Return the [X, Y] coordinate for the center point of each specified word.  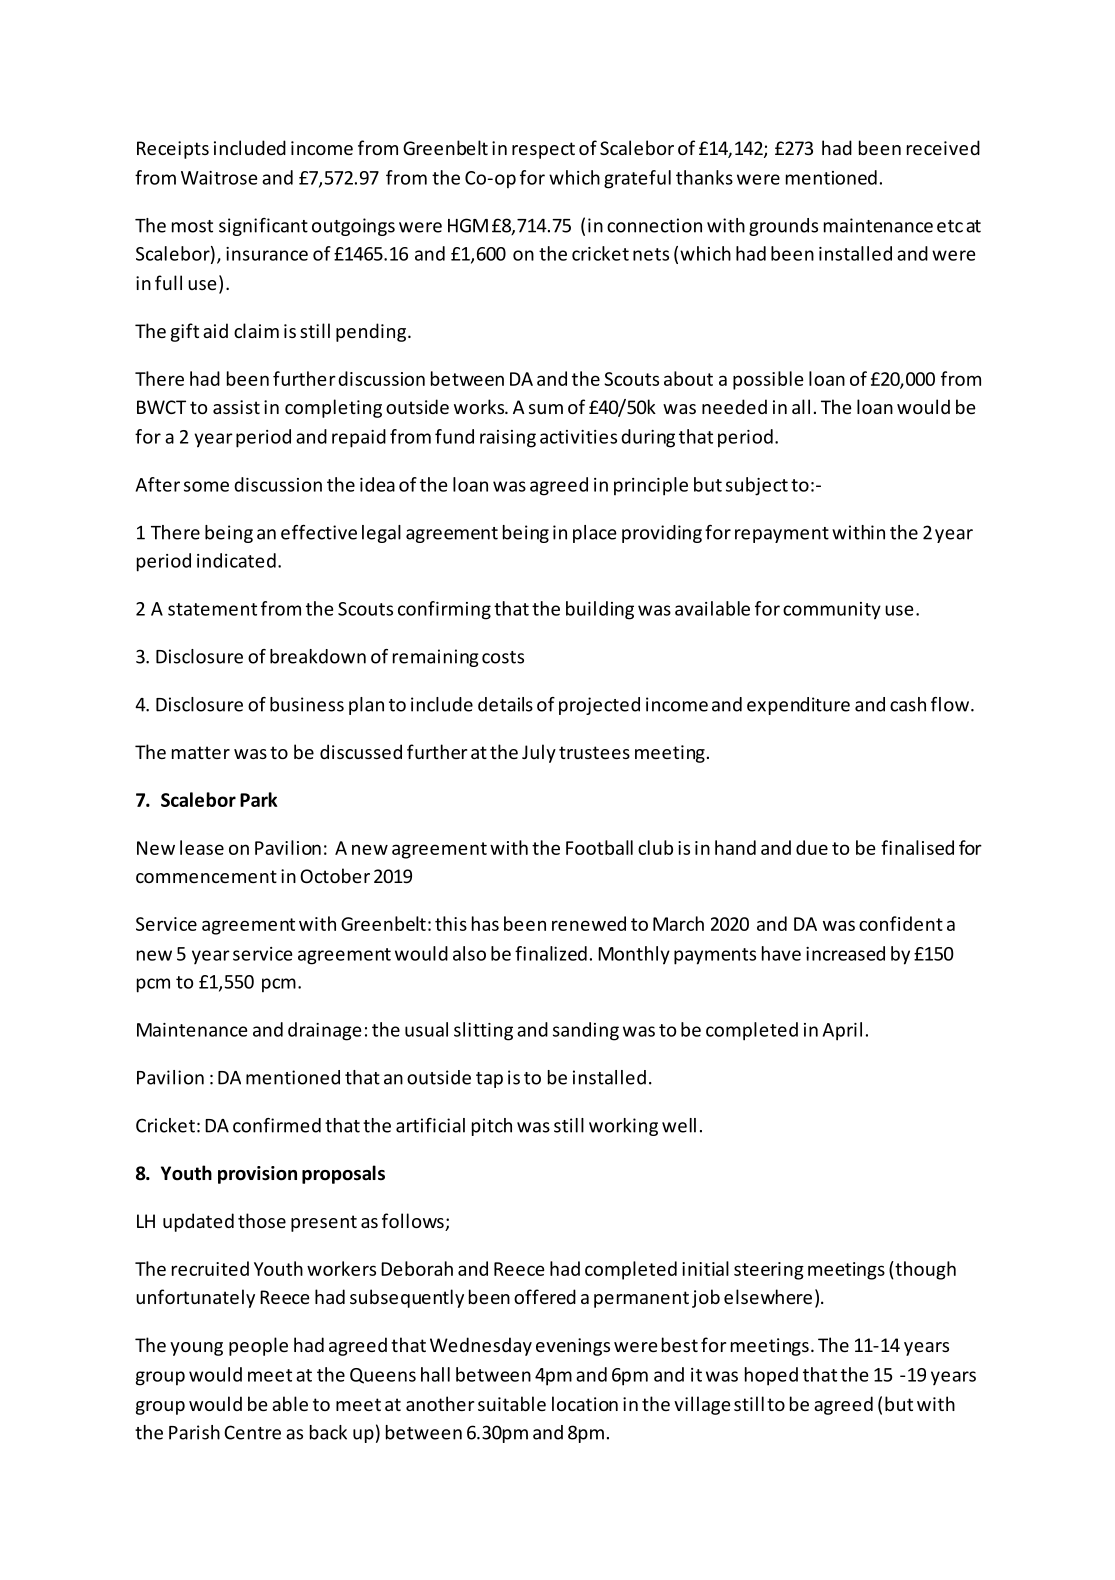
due [812, 847]
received [943, 147]
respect [543, 150]
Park [259, 799]
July [539, 753]
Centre [252, 1432]
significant [263, 227]
